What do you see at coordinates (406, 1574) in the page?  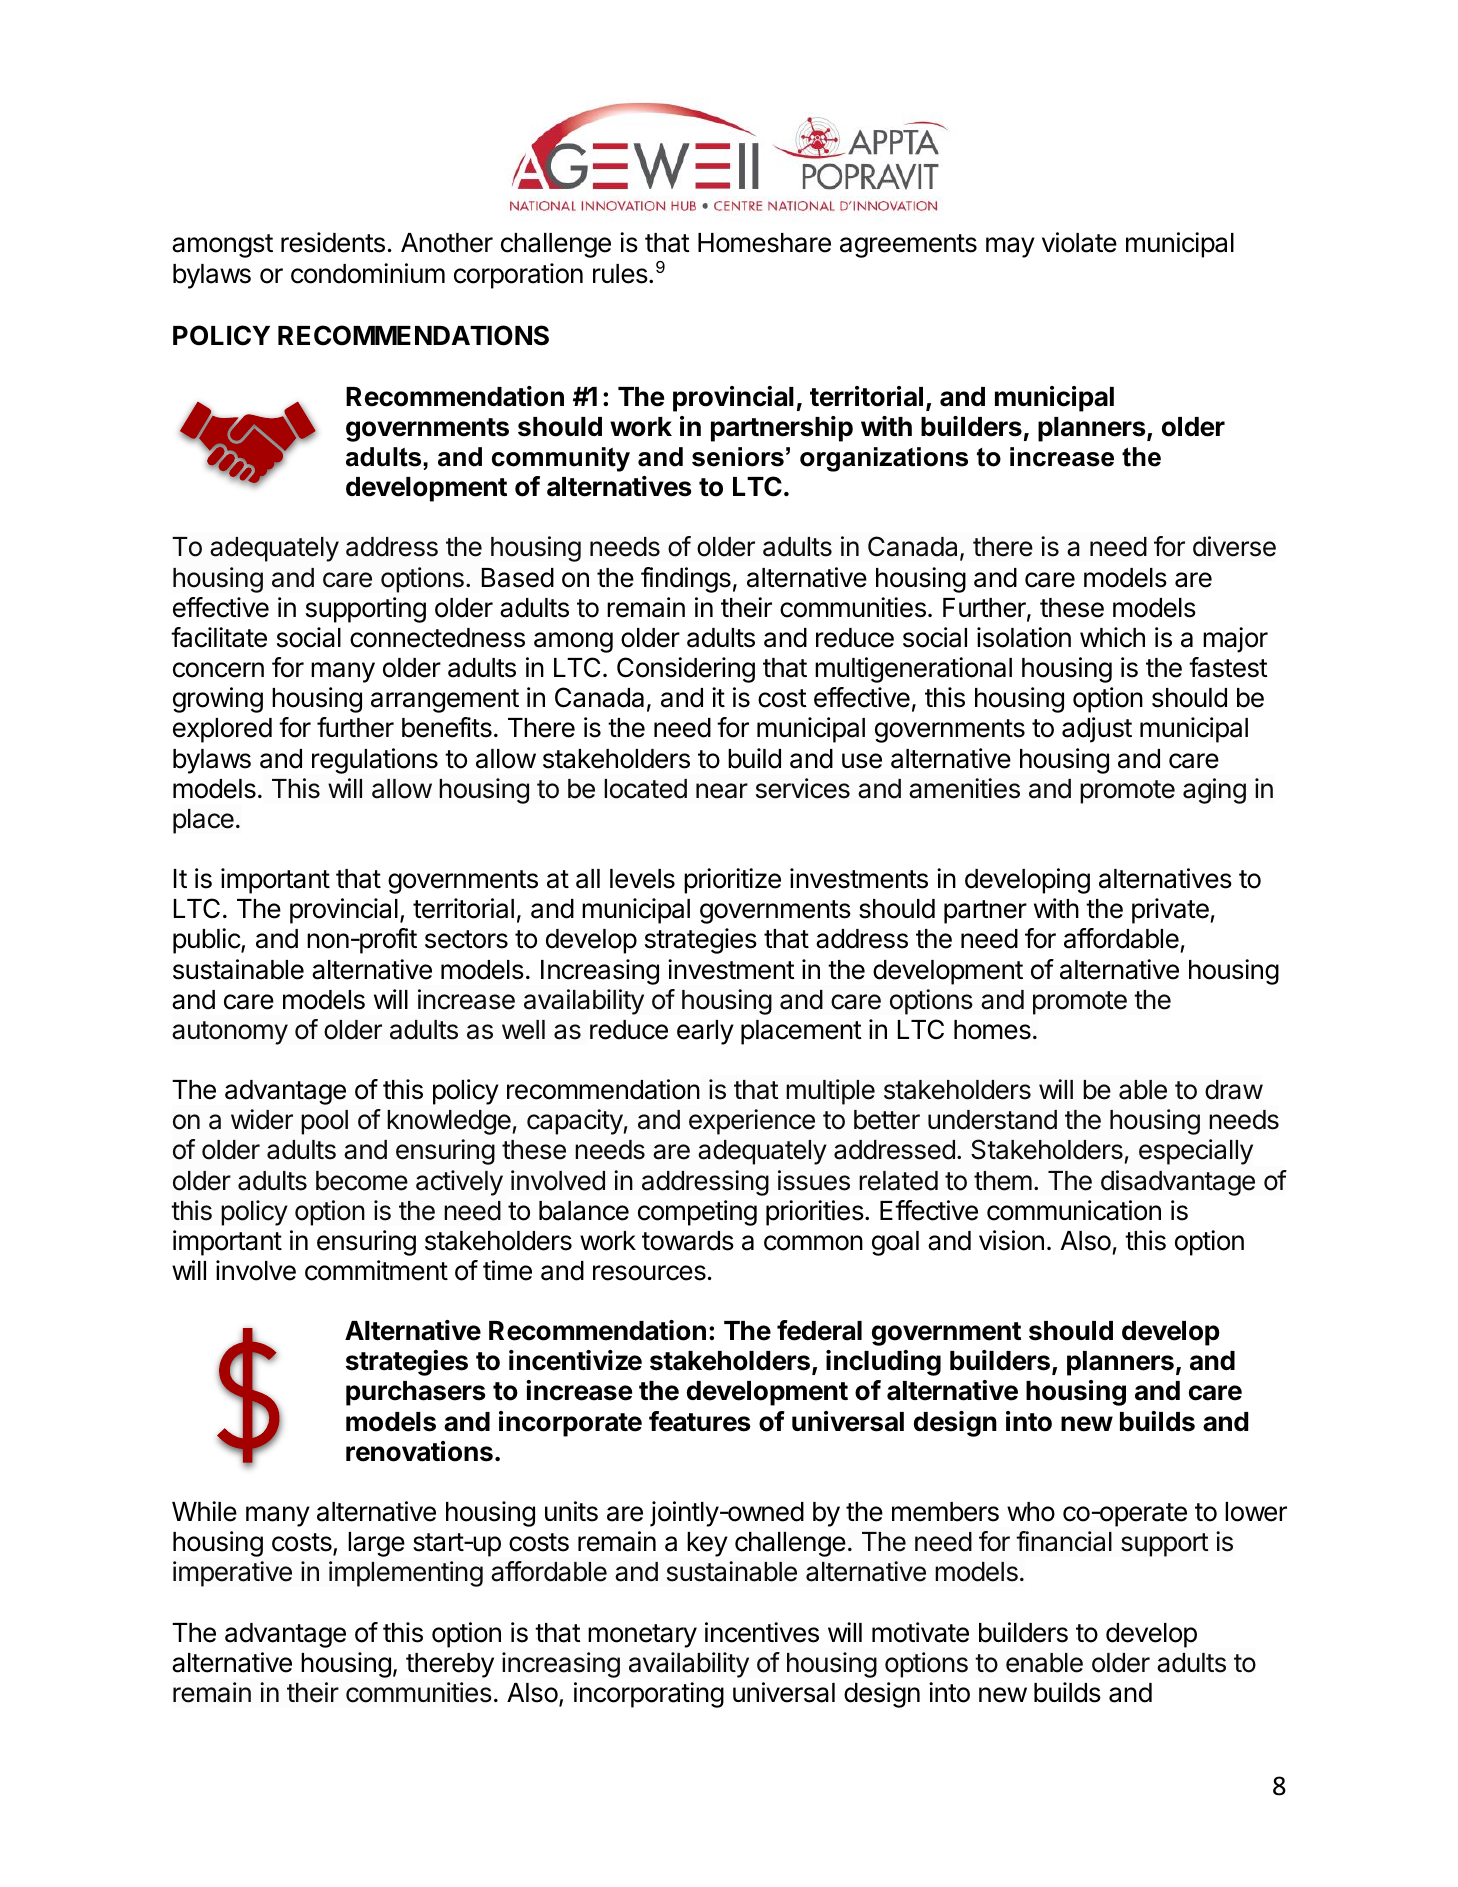 I see `implementing` at bounding box center [406, 1574].
